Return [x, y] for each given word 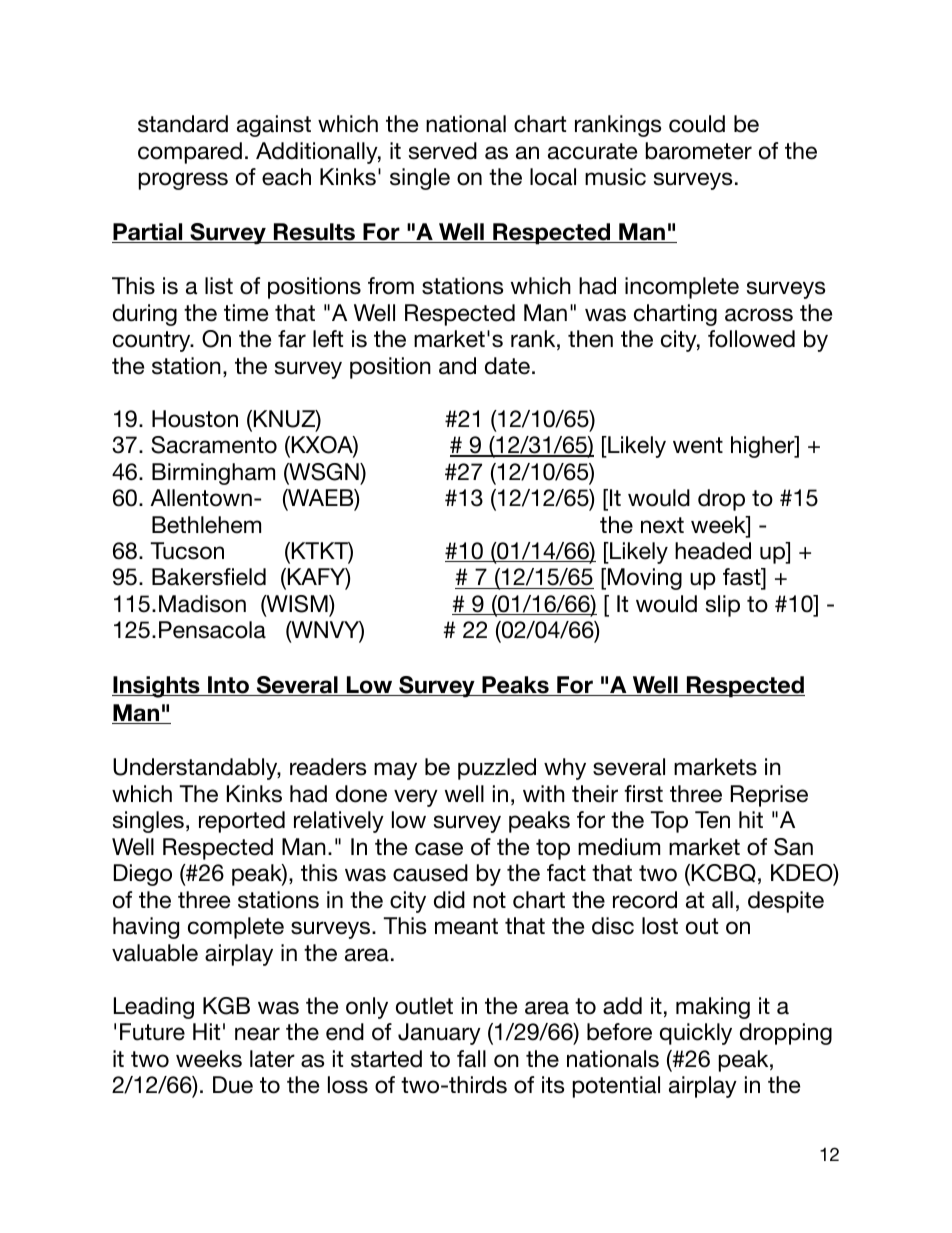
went [698, 445]
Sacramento [214, 445]
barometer [699, 151]
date [507, 366]
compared [190, 153]
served [443, 151]
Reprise [769, 796]
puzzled [497, 769]
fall [471, 1059]
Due [233, 1085]
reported [242, 822]
